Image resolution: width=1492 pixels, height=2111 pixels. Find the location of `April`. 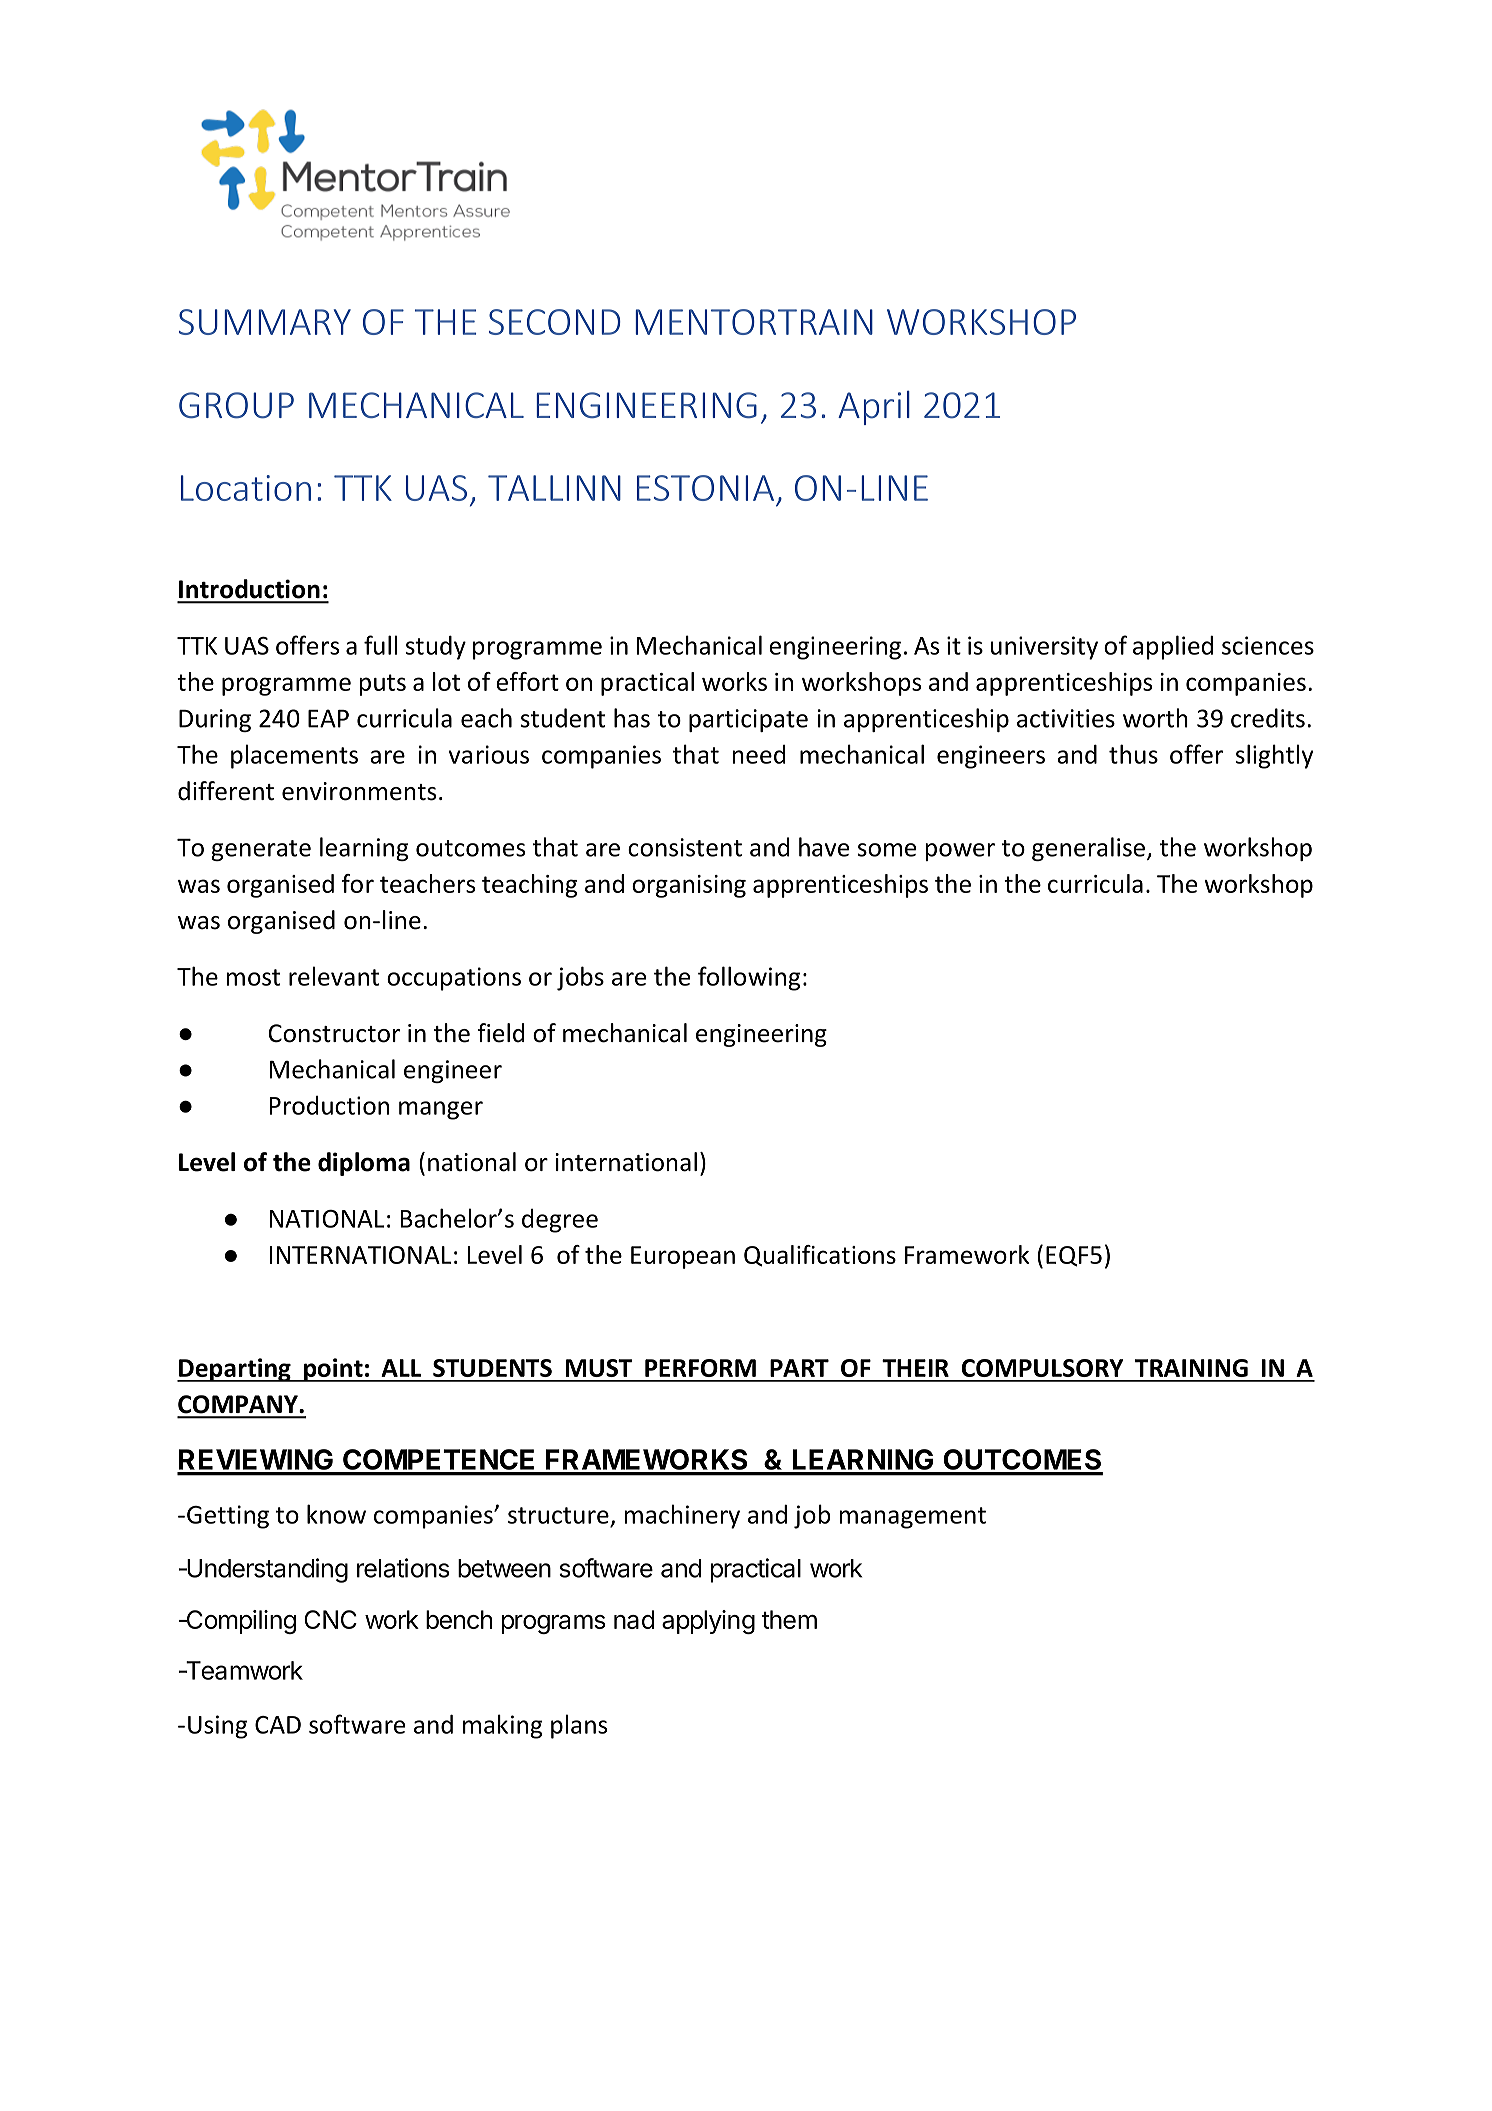

April is located at coordinates (874, 408).
